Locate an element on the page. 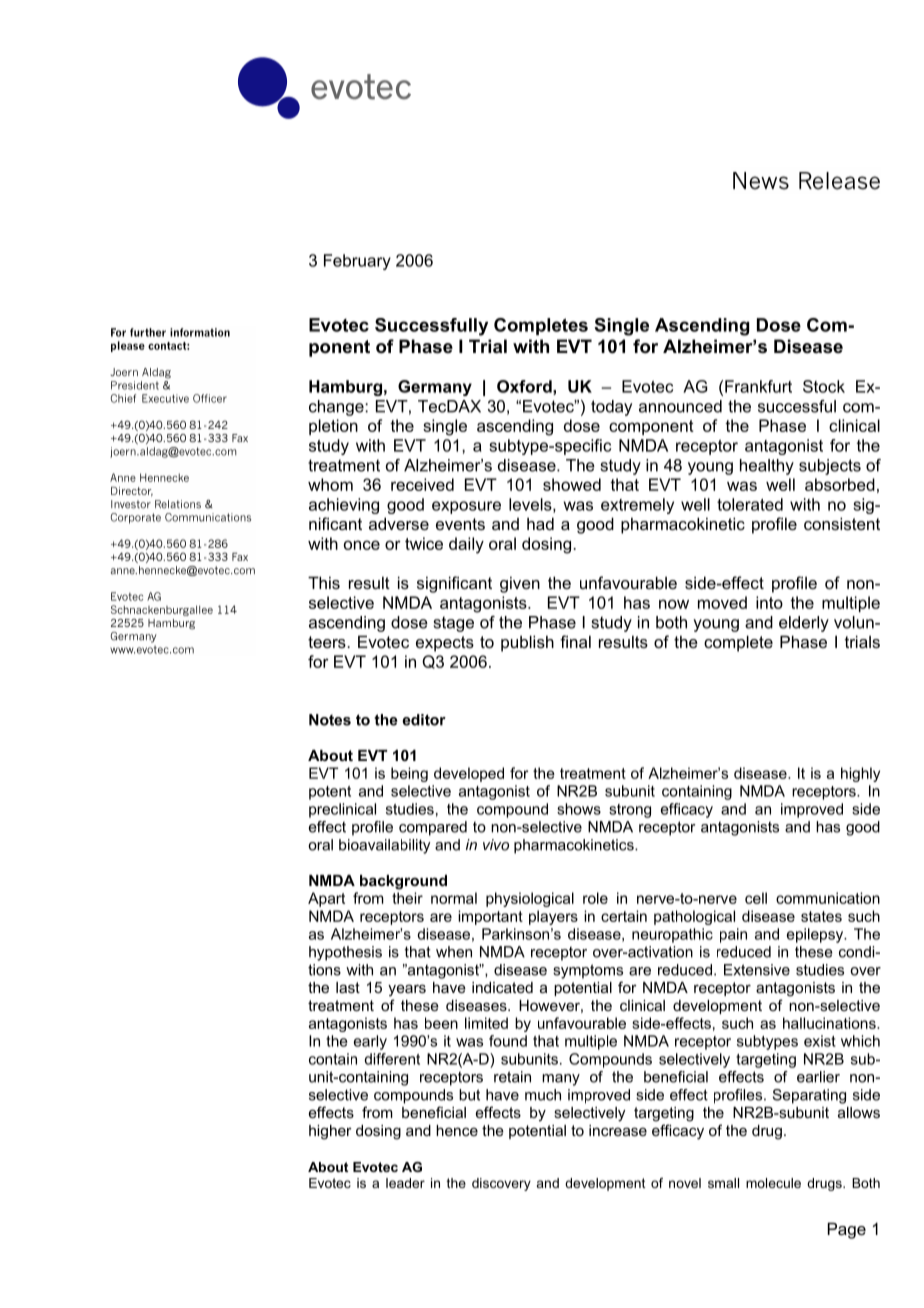 This page has height=1308, width=924. final is located at coordinates (575, 641).
